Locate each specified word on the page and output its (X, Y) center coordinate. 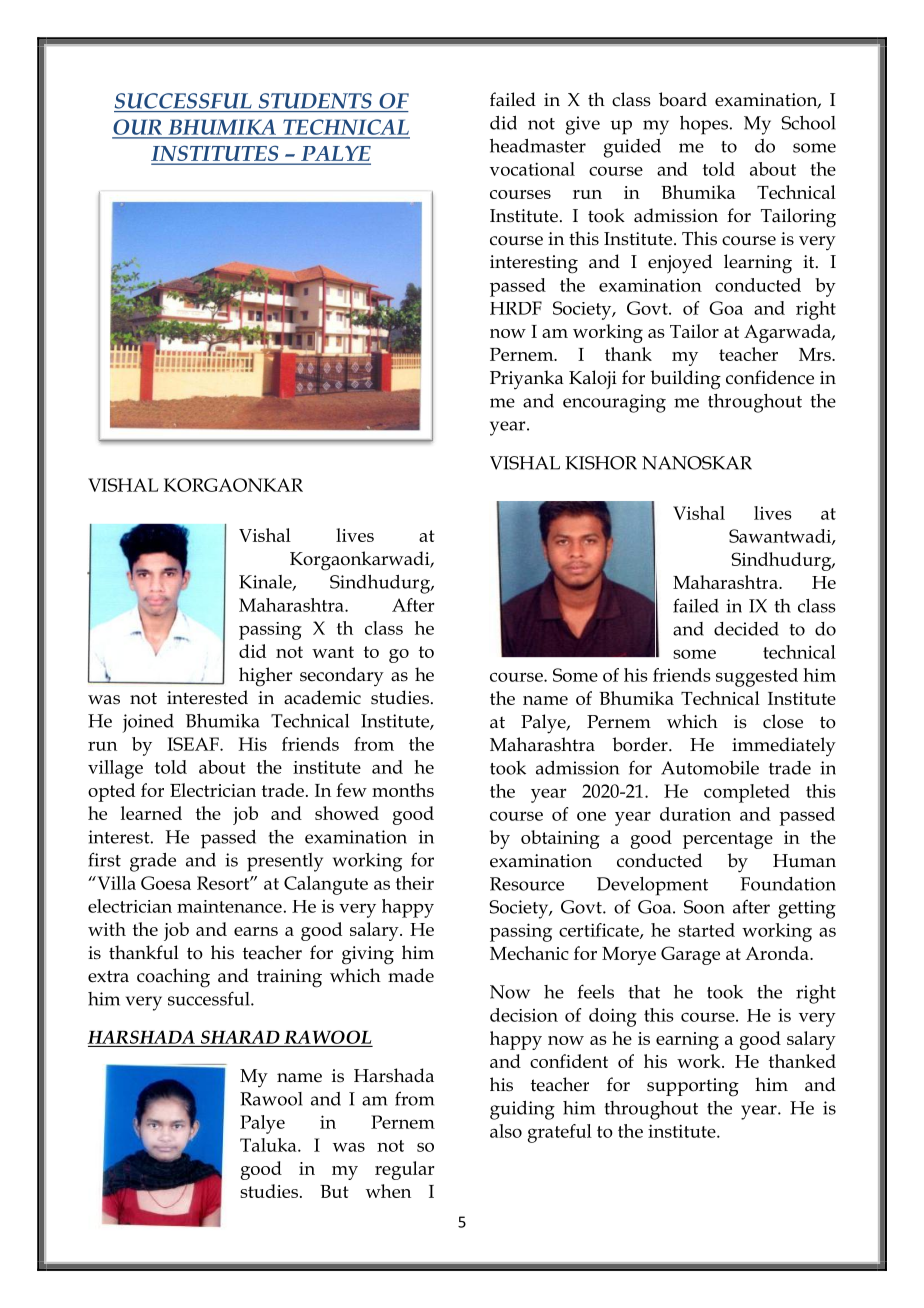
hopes (704, 125)
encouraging (614, 403)
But (334, 1191)
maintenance (229, 906)
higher (265, 677)
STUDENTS (315, 101)
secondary (342, 677)
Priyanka (527, 380)
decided (746, 629)
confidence (770, 377)
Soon (704, 907)
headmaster (538, 146)
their (415, 883)
